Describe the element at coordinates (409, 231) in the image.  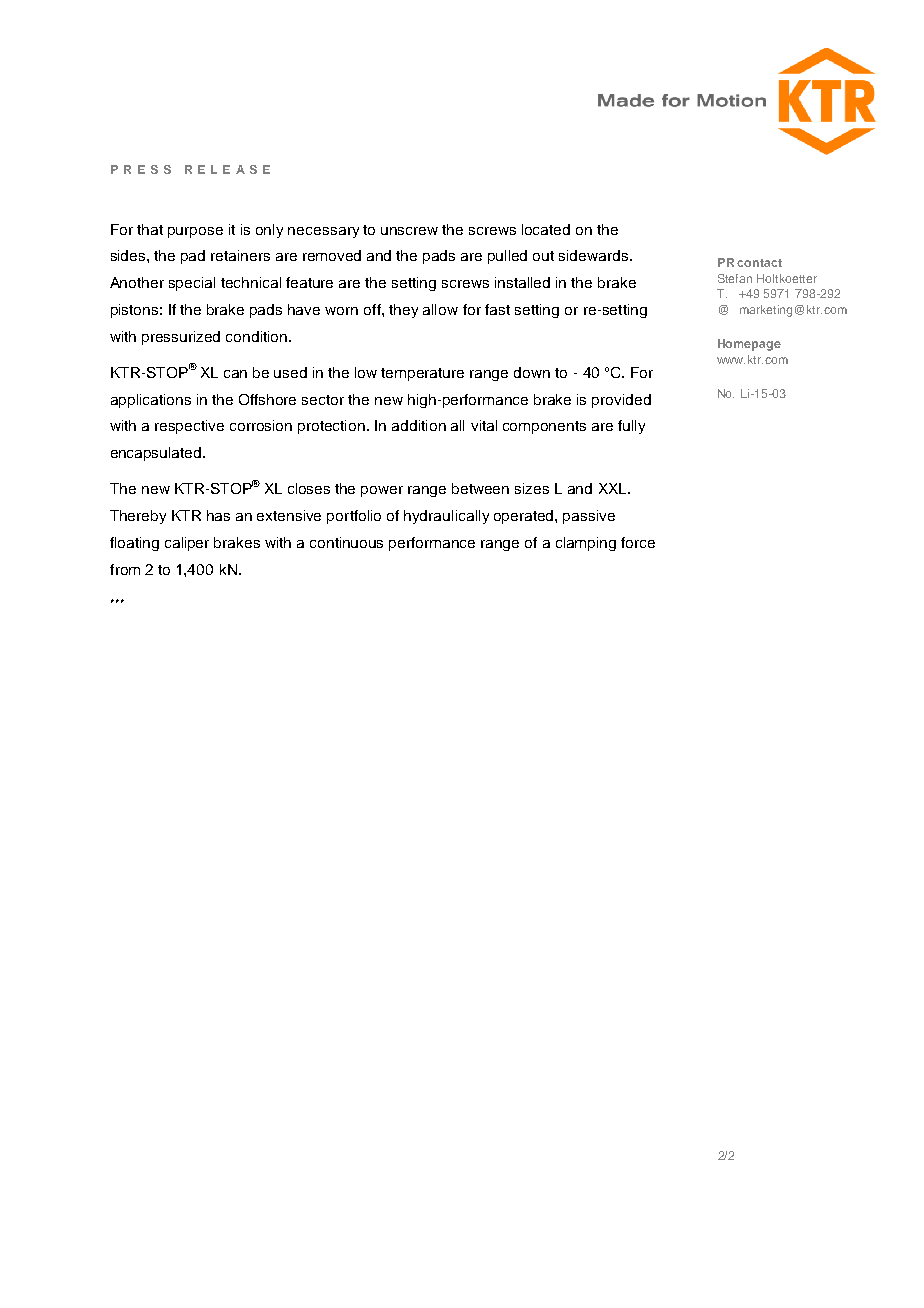
I see `unscrew` at that location.
